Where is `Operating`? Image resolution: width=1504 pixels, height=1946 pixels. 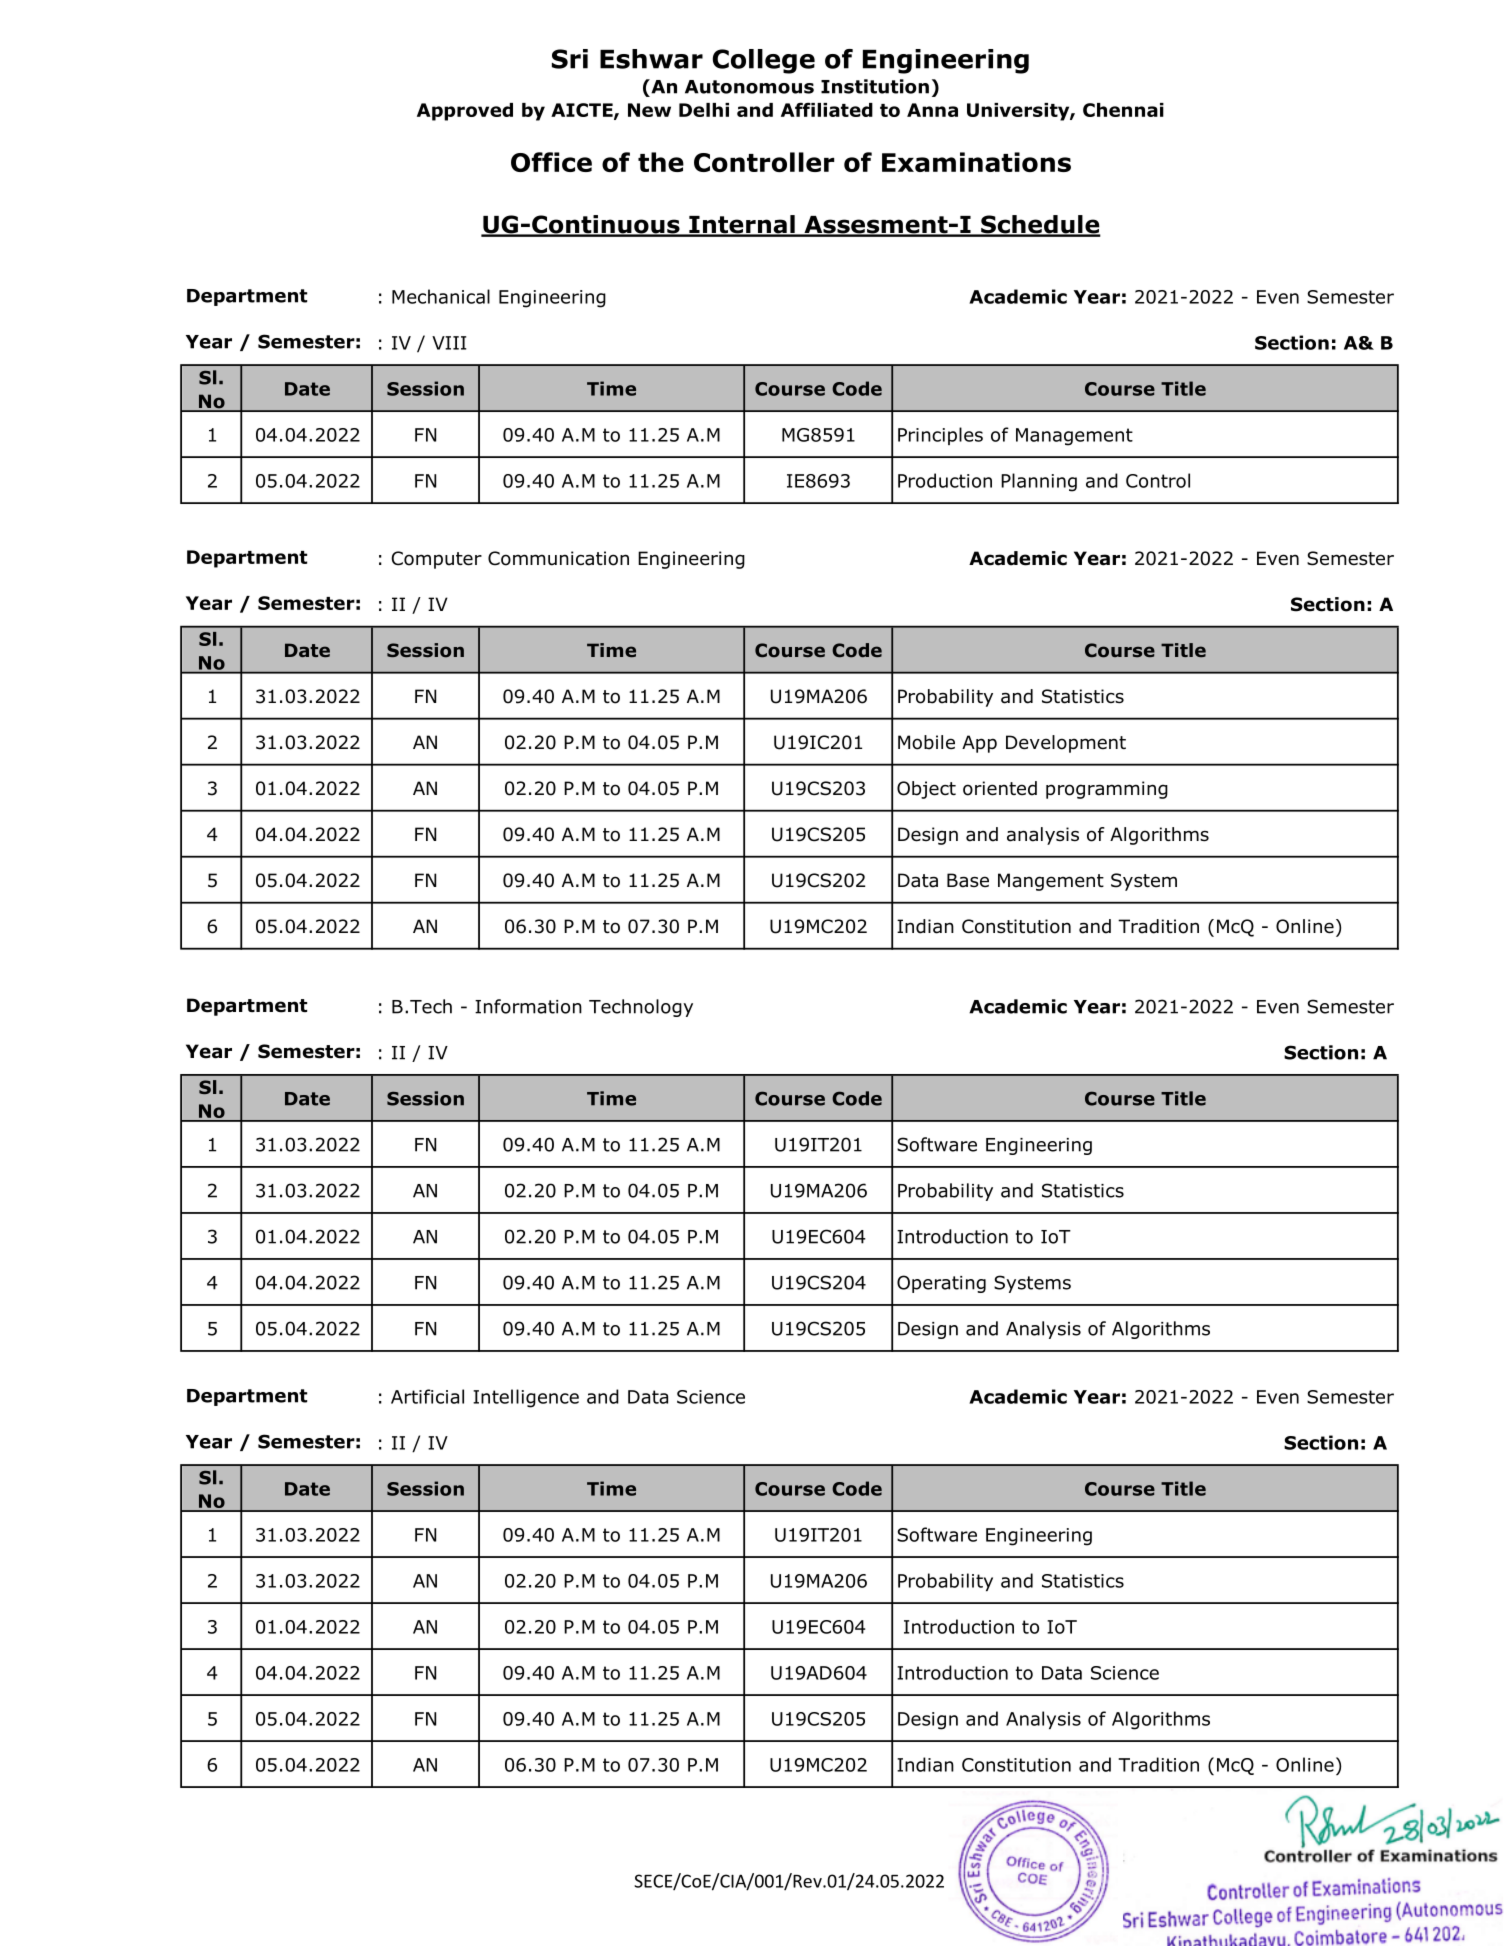
Operating is located at coordinates (941, 1284).
